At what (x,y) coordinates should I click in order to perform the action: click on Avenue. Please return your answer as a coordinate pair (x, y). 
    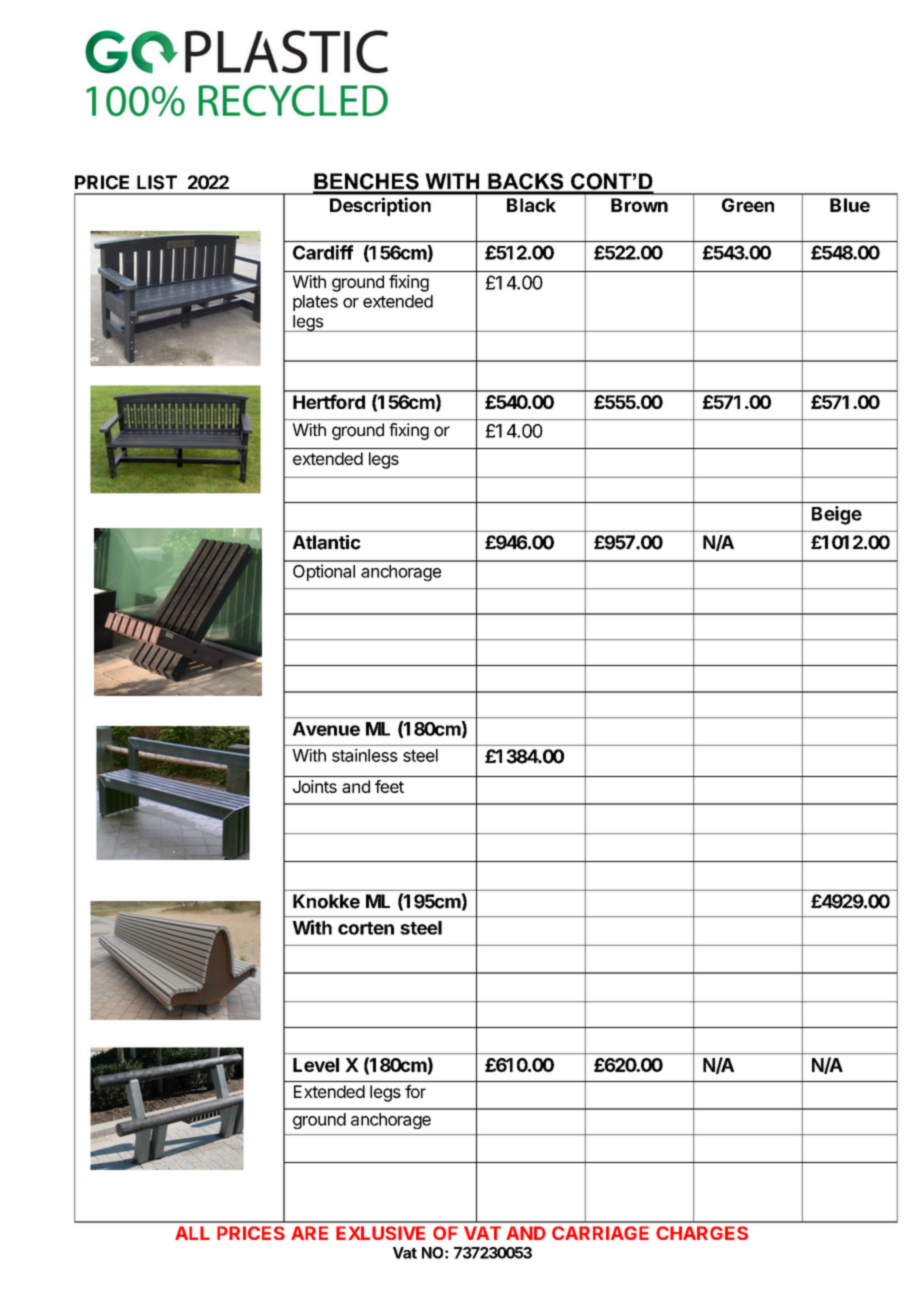
    Looking at the image, I should click on (326, 729).
